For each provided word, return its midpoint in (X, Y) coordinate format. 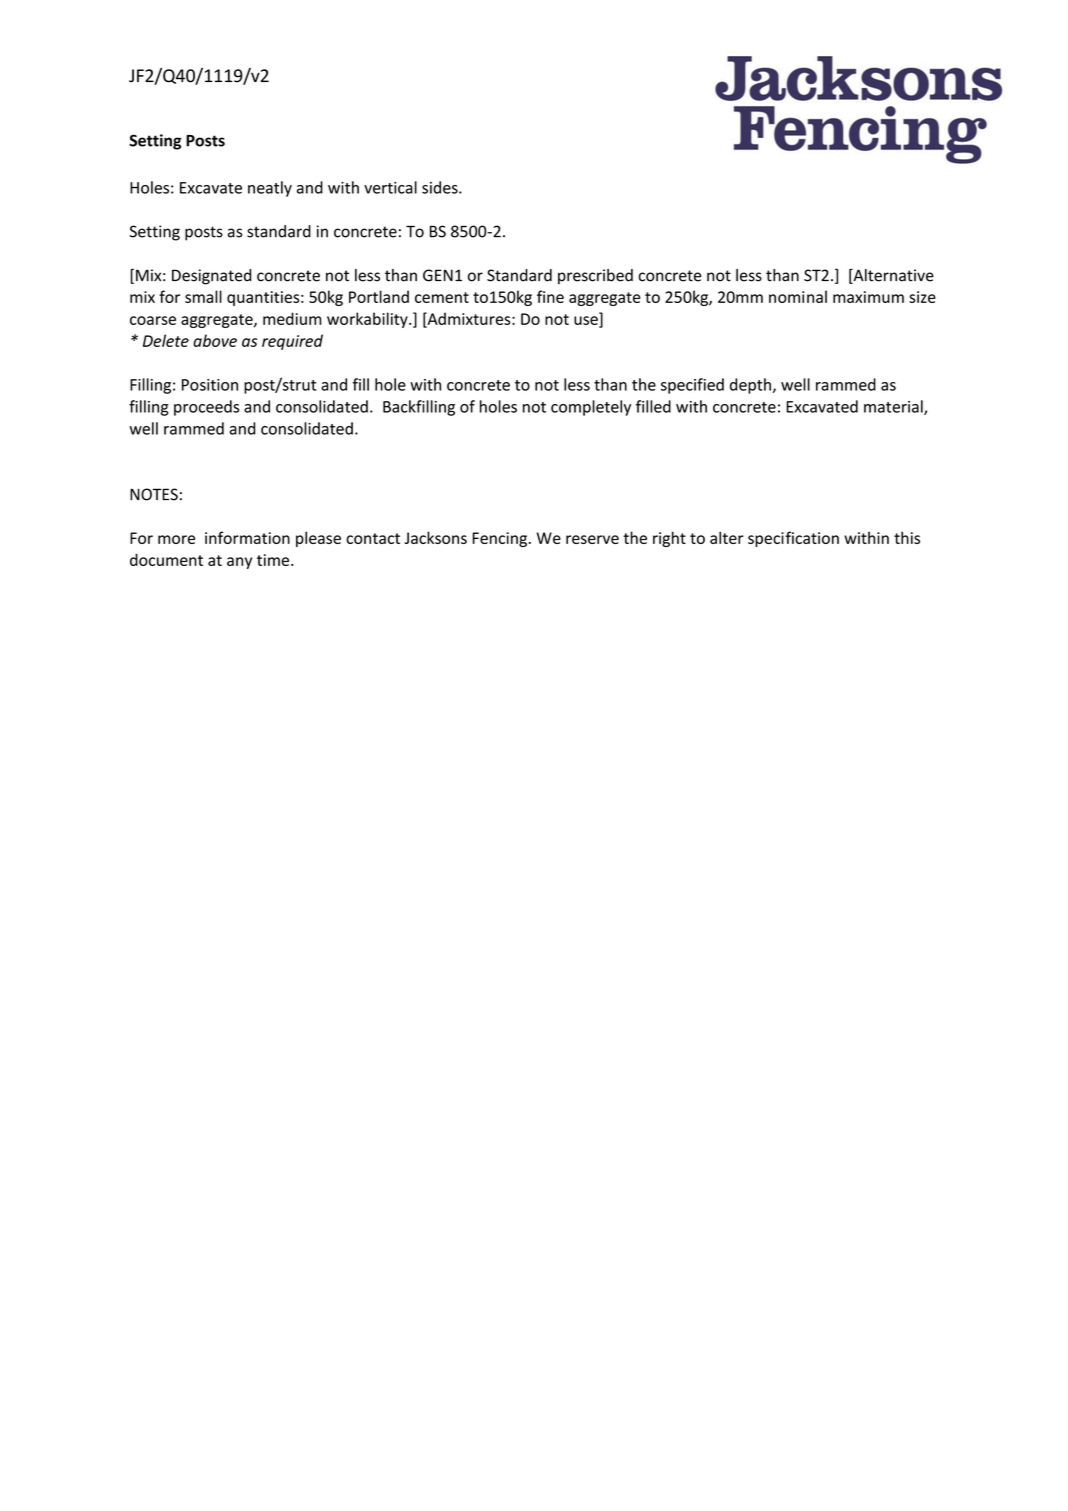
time (274, 560)
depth (750, 386)
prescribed (595, 277)
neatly (270, 189)
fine (550, 296)
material (894, 407)
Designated (211, 277)
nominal (798, 296)
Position (210, 385)
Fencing (499, 539)
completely (591, 408)
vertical (390, 187)
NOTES (154, 494)
